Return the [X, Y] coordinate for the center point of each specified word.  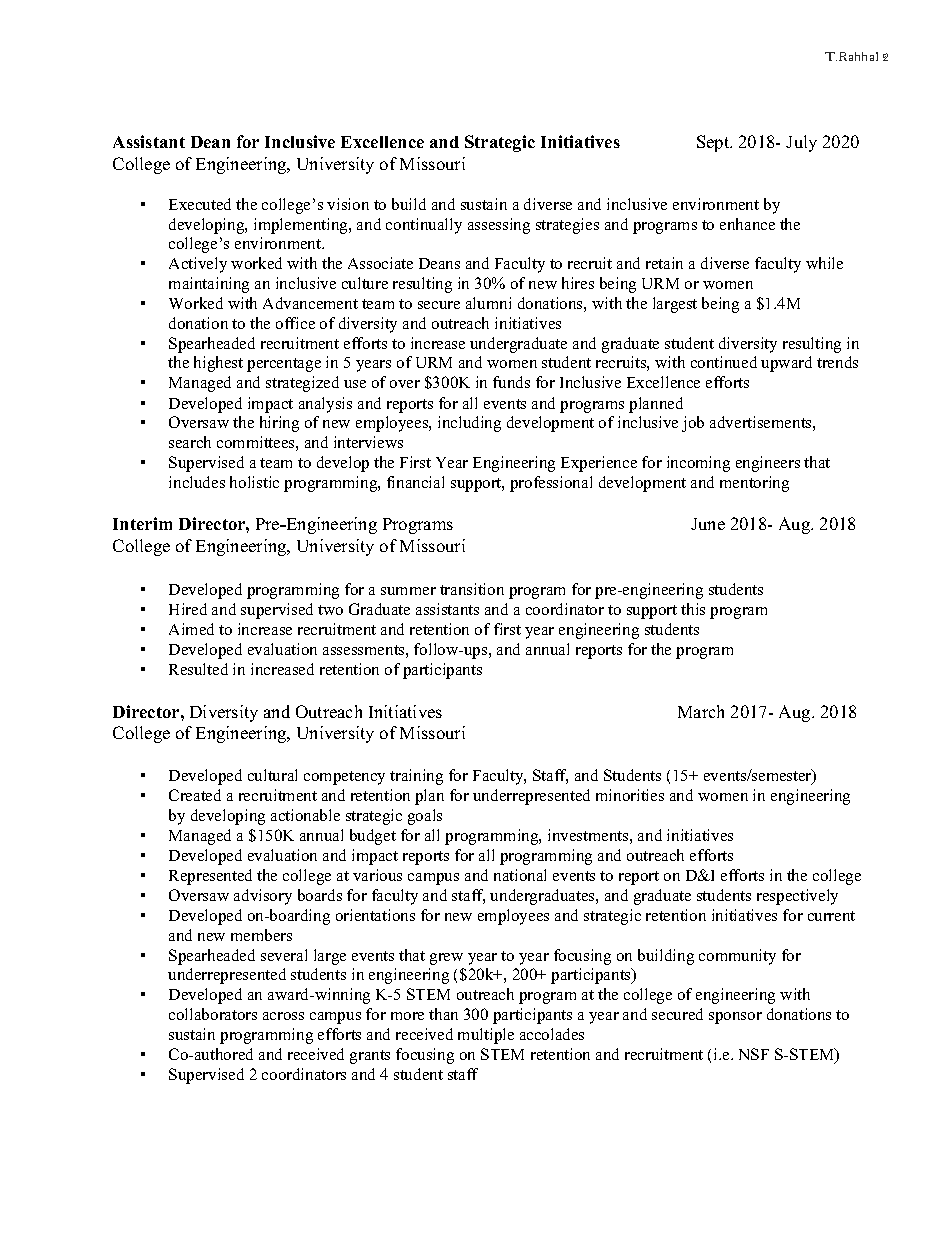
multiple [486, 1036]
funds [511, 382]
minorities [630, 795]
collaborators [213, 1014]
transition [472, 589]
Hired [188, 609]
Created [195, 795]
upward [786, 364]
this [693, 609]
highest [218, 364]
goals [425, 817]
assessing [499, 226]
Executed [200, 204]
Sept [714, 143]
